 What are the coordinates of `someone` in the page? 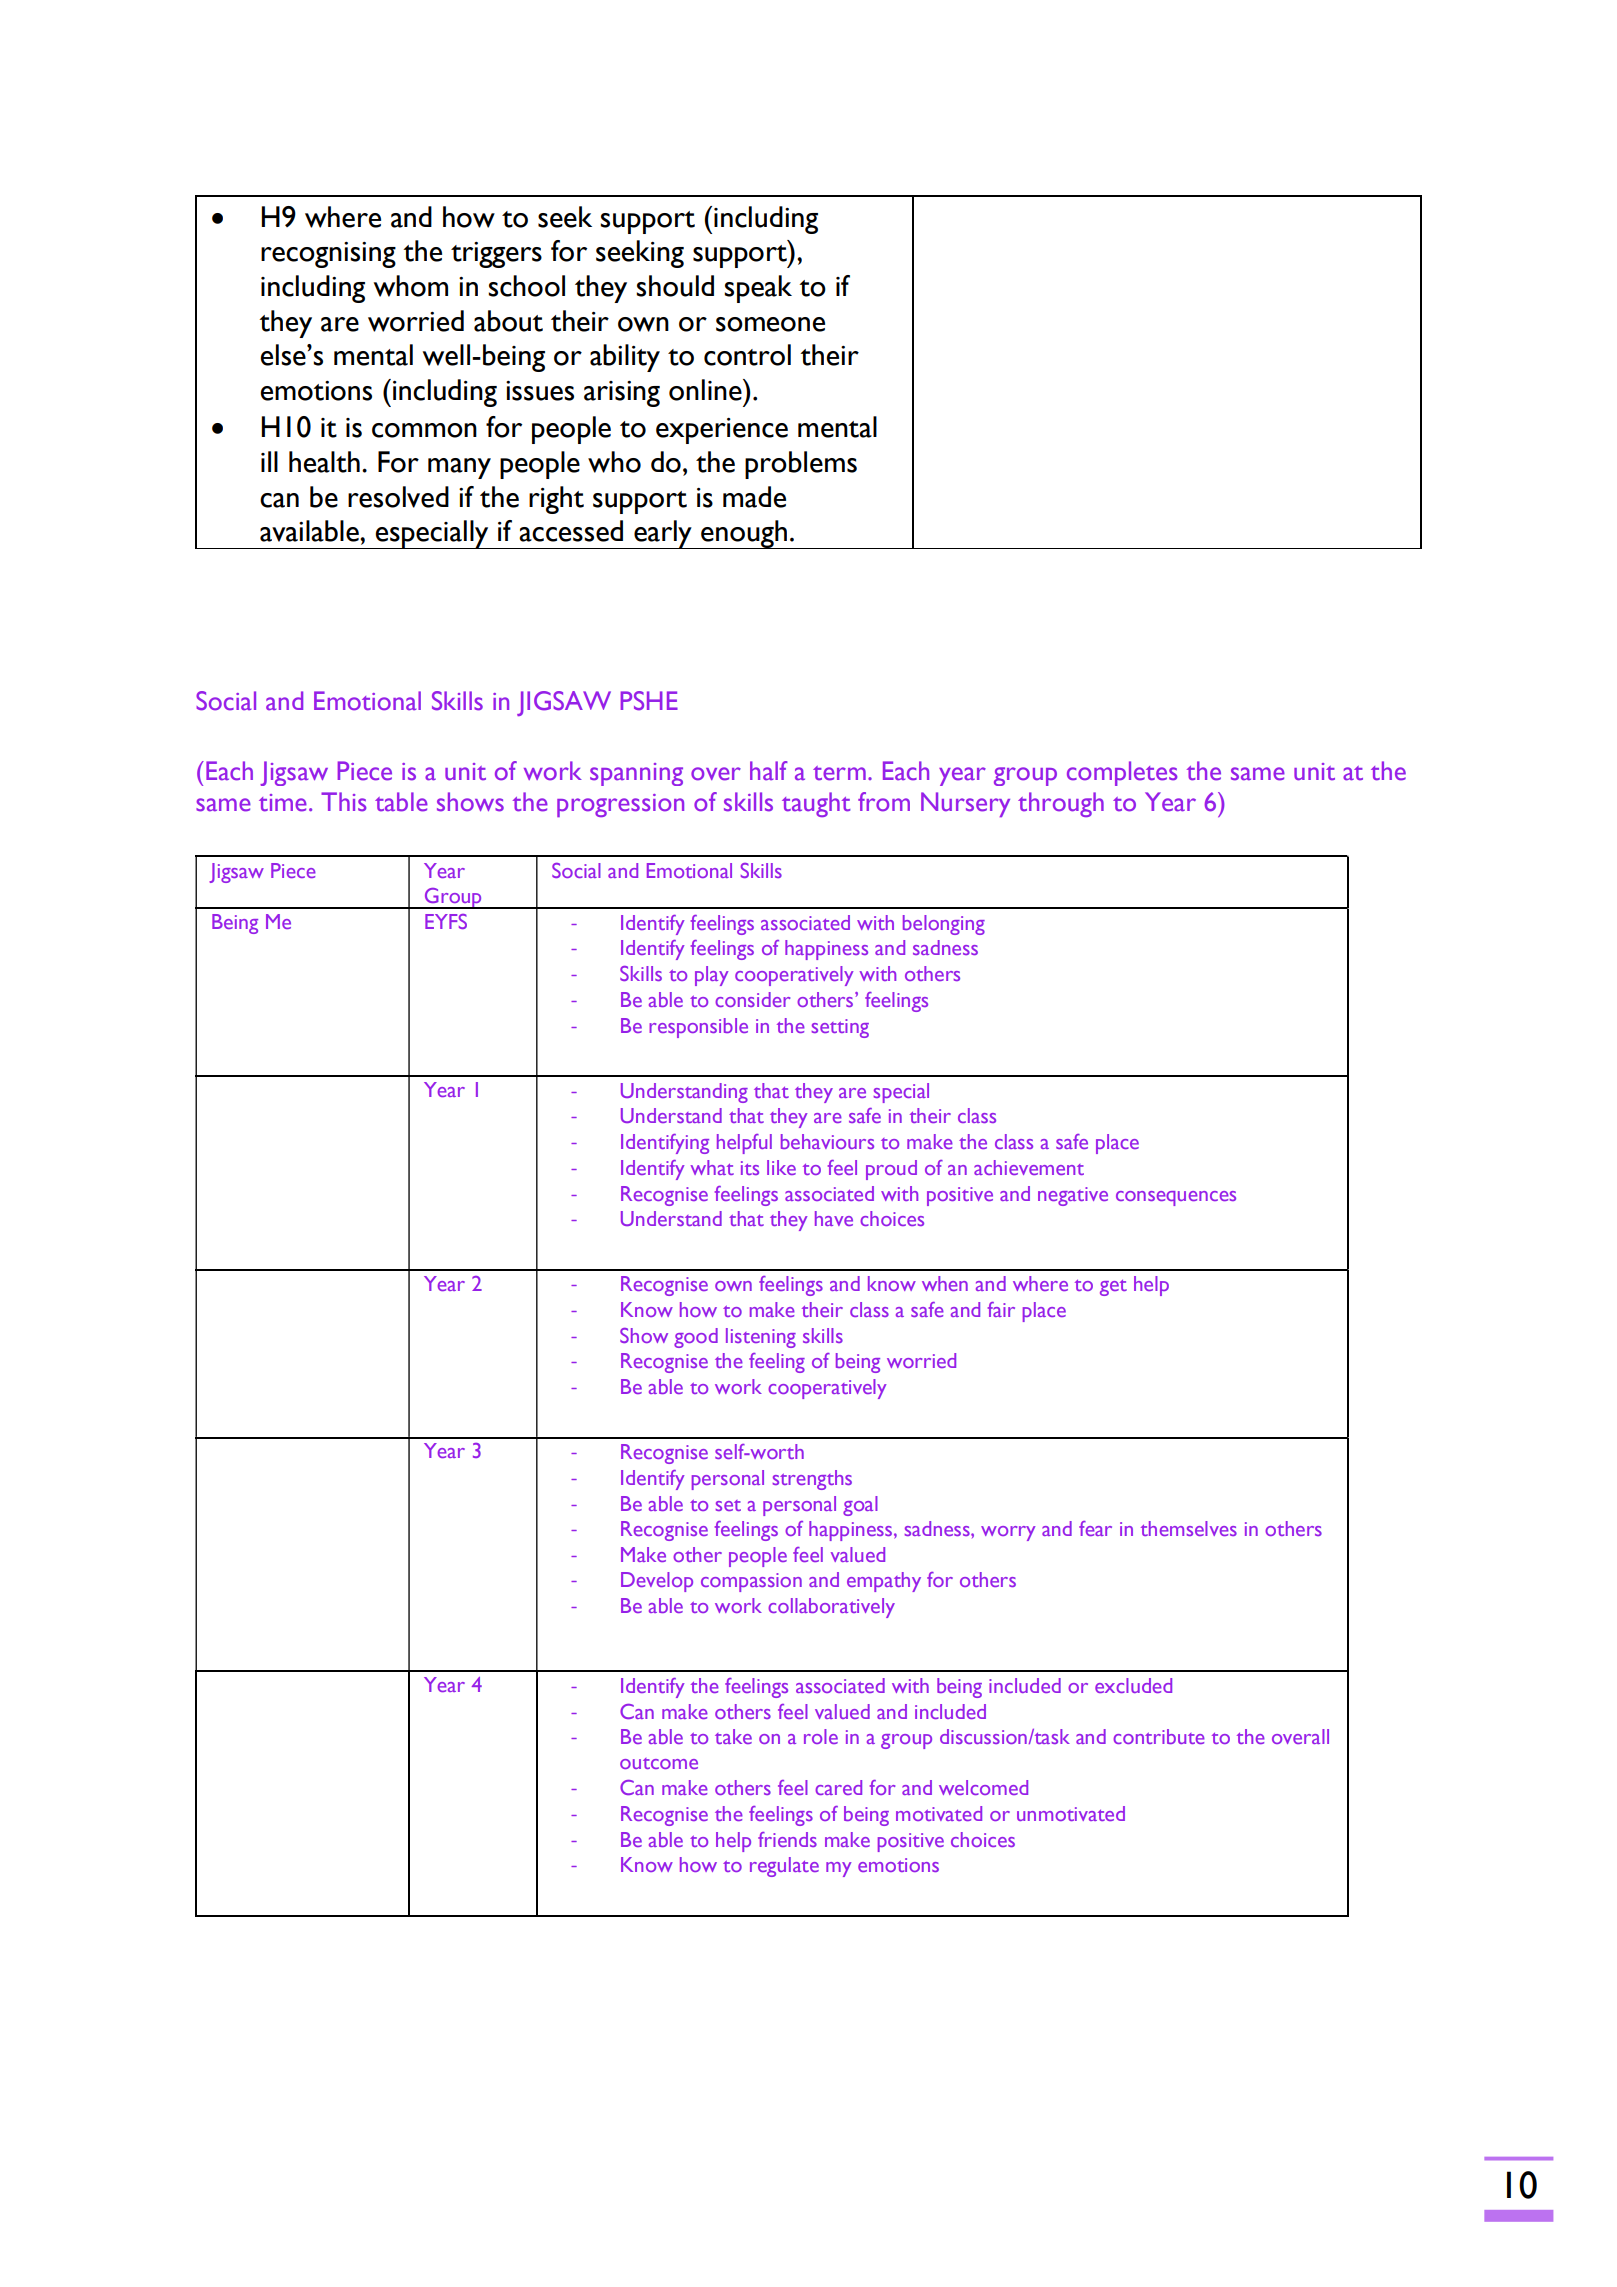 It's located at (770, 324).
